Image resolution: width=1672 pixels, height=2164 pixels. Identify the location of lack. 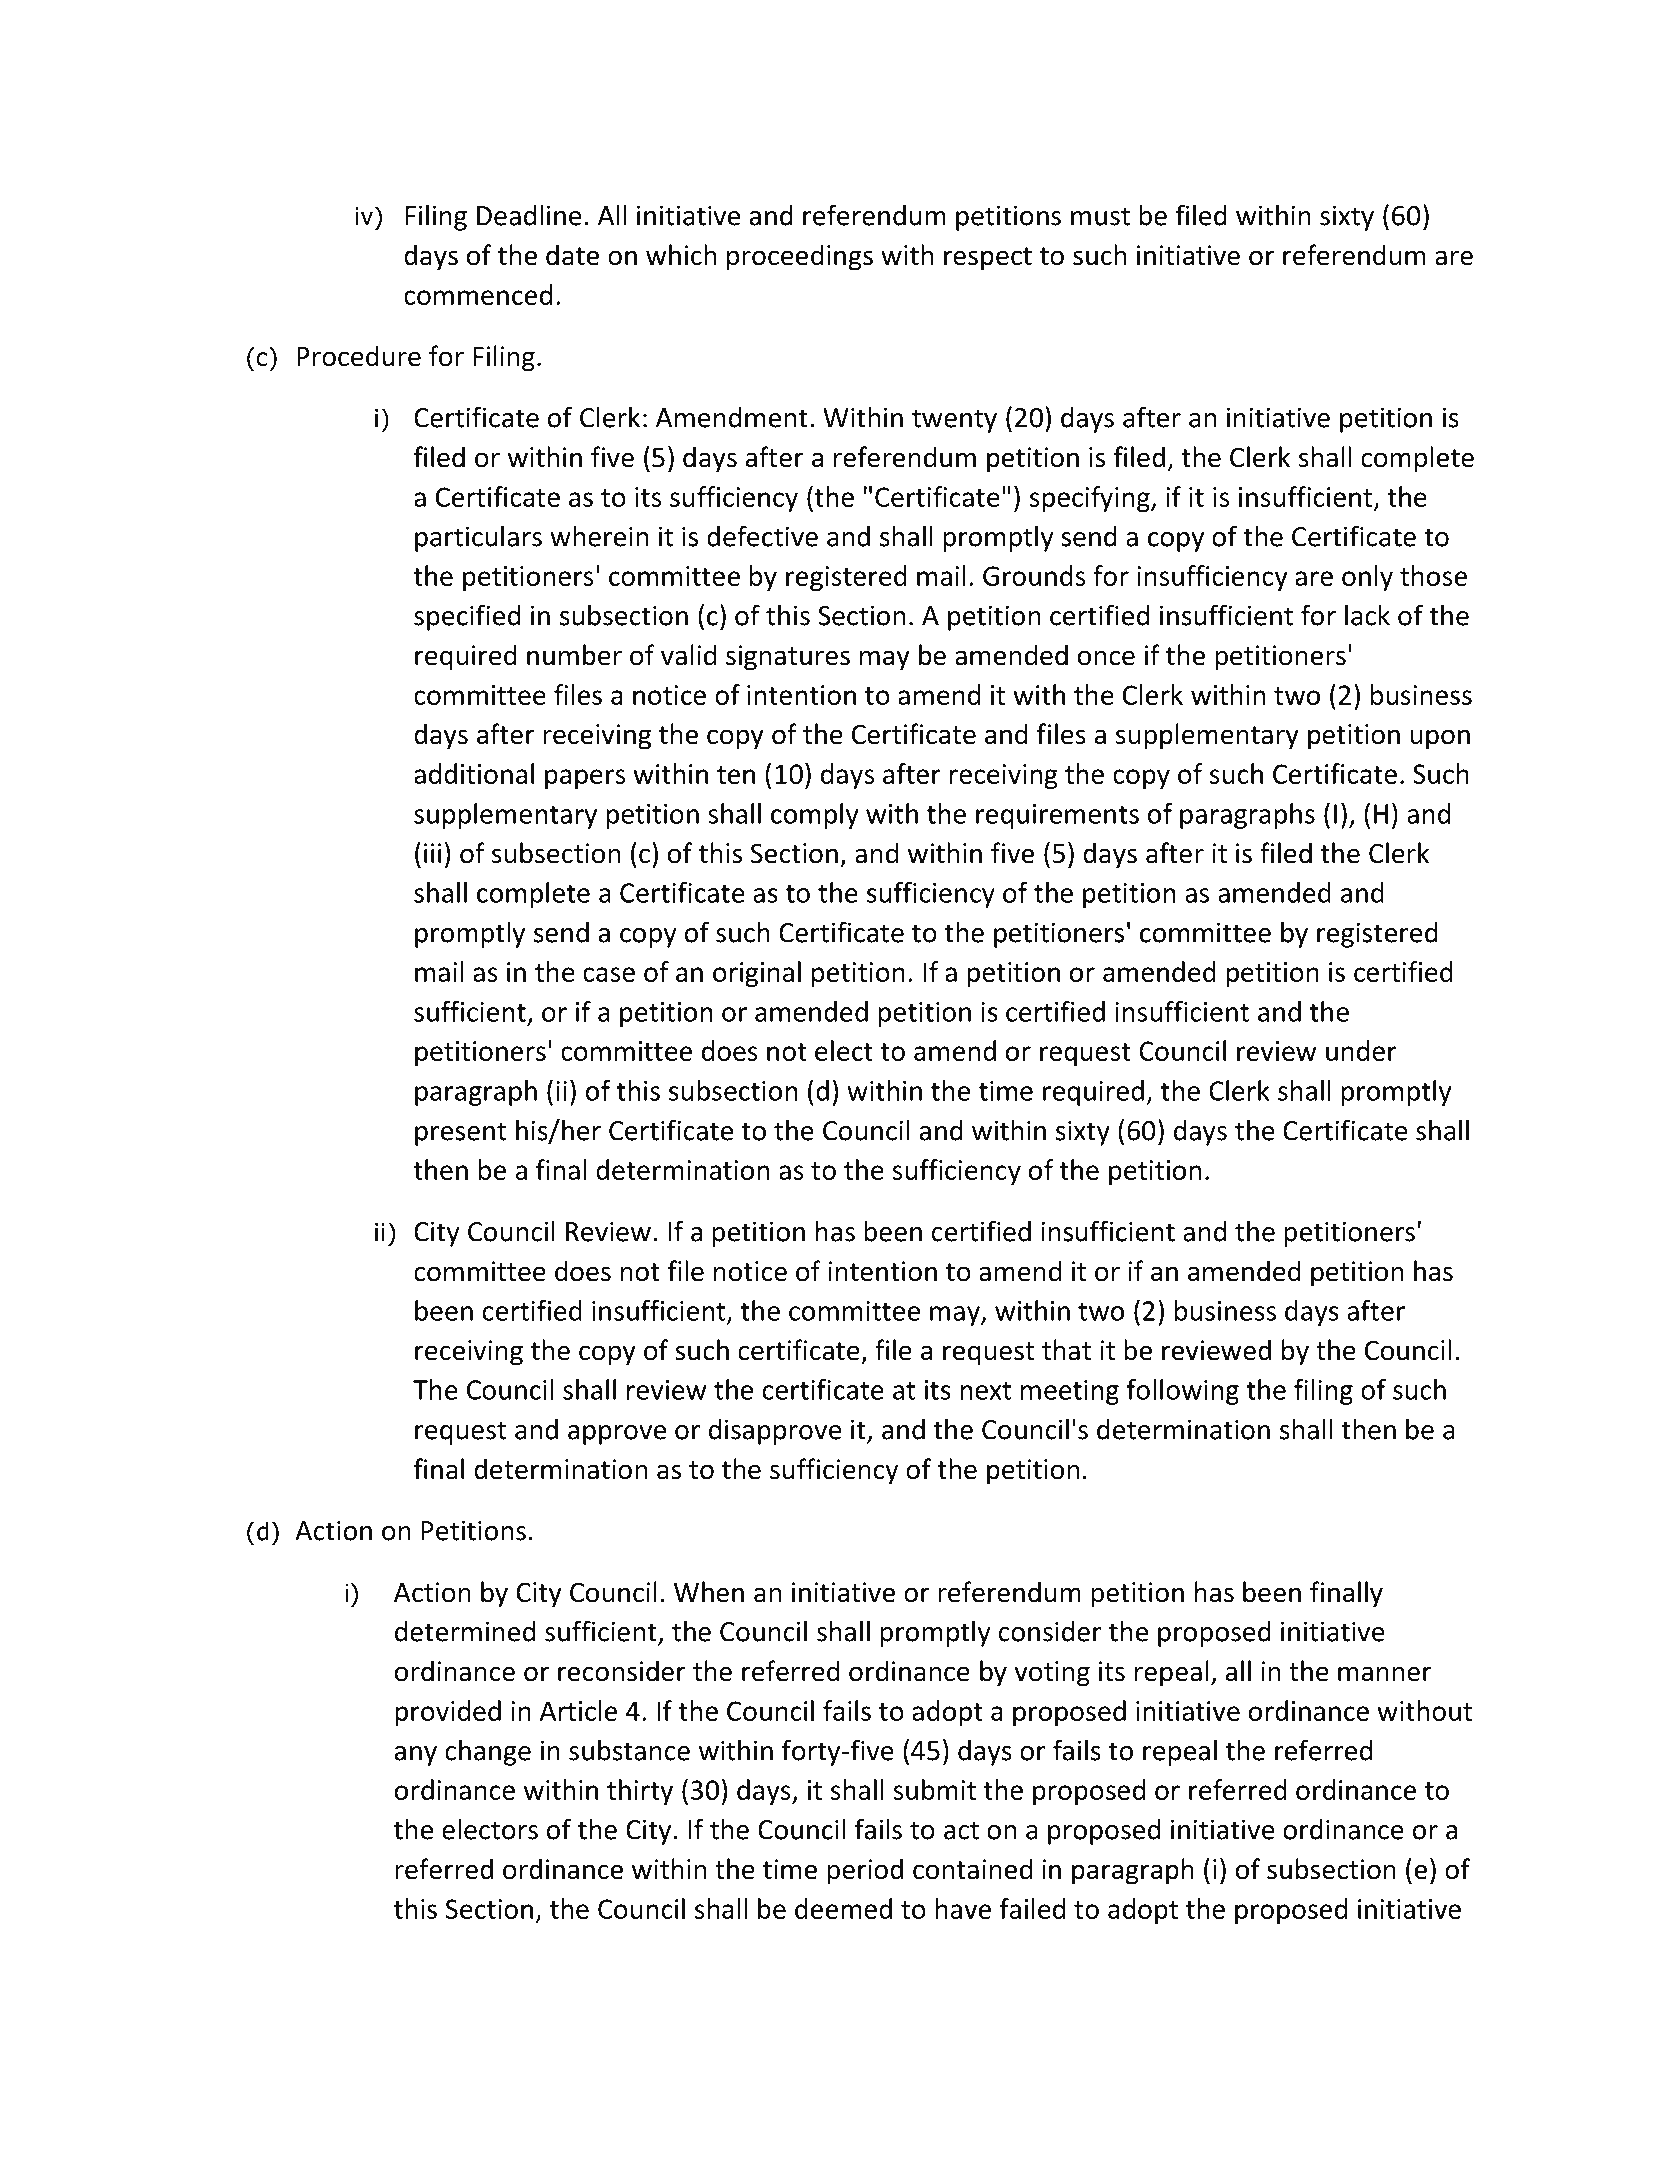
(1367, 615).
